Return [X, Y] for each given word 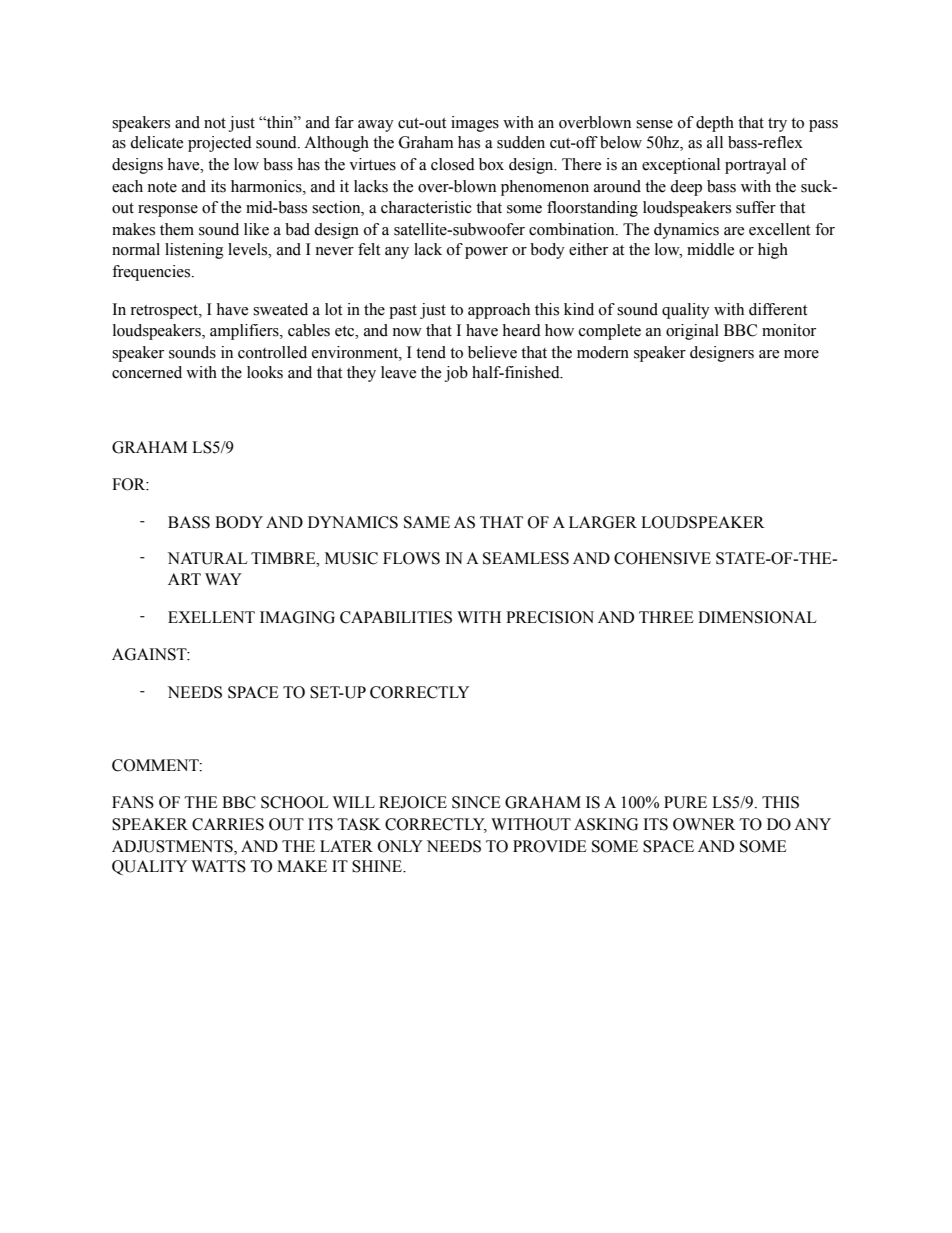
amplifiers [245, 332]
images [475, 124]
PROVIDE [550, 846]
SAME [427, 522]
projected [220, 144]
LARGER [603, 522]
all [715, 142]
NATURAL [208, 558]
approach [499, 311]
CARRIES [228, 824]
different [778, 309]
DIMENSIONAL [757, 617]
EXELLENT [211, 617]
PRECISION [550, 617]
